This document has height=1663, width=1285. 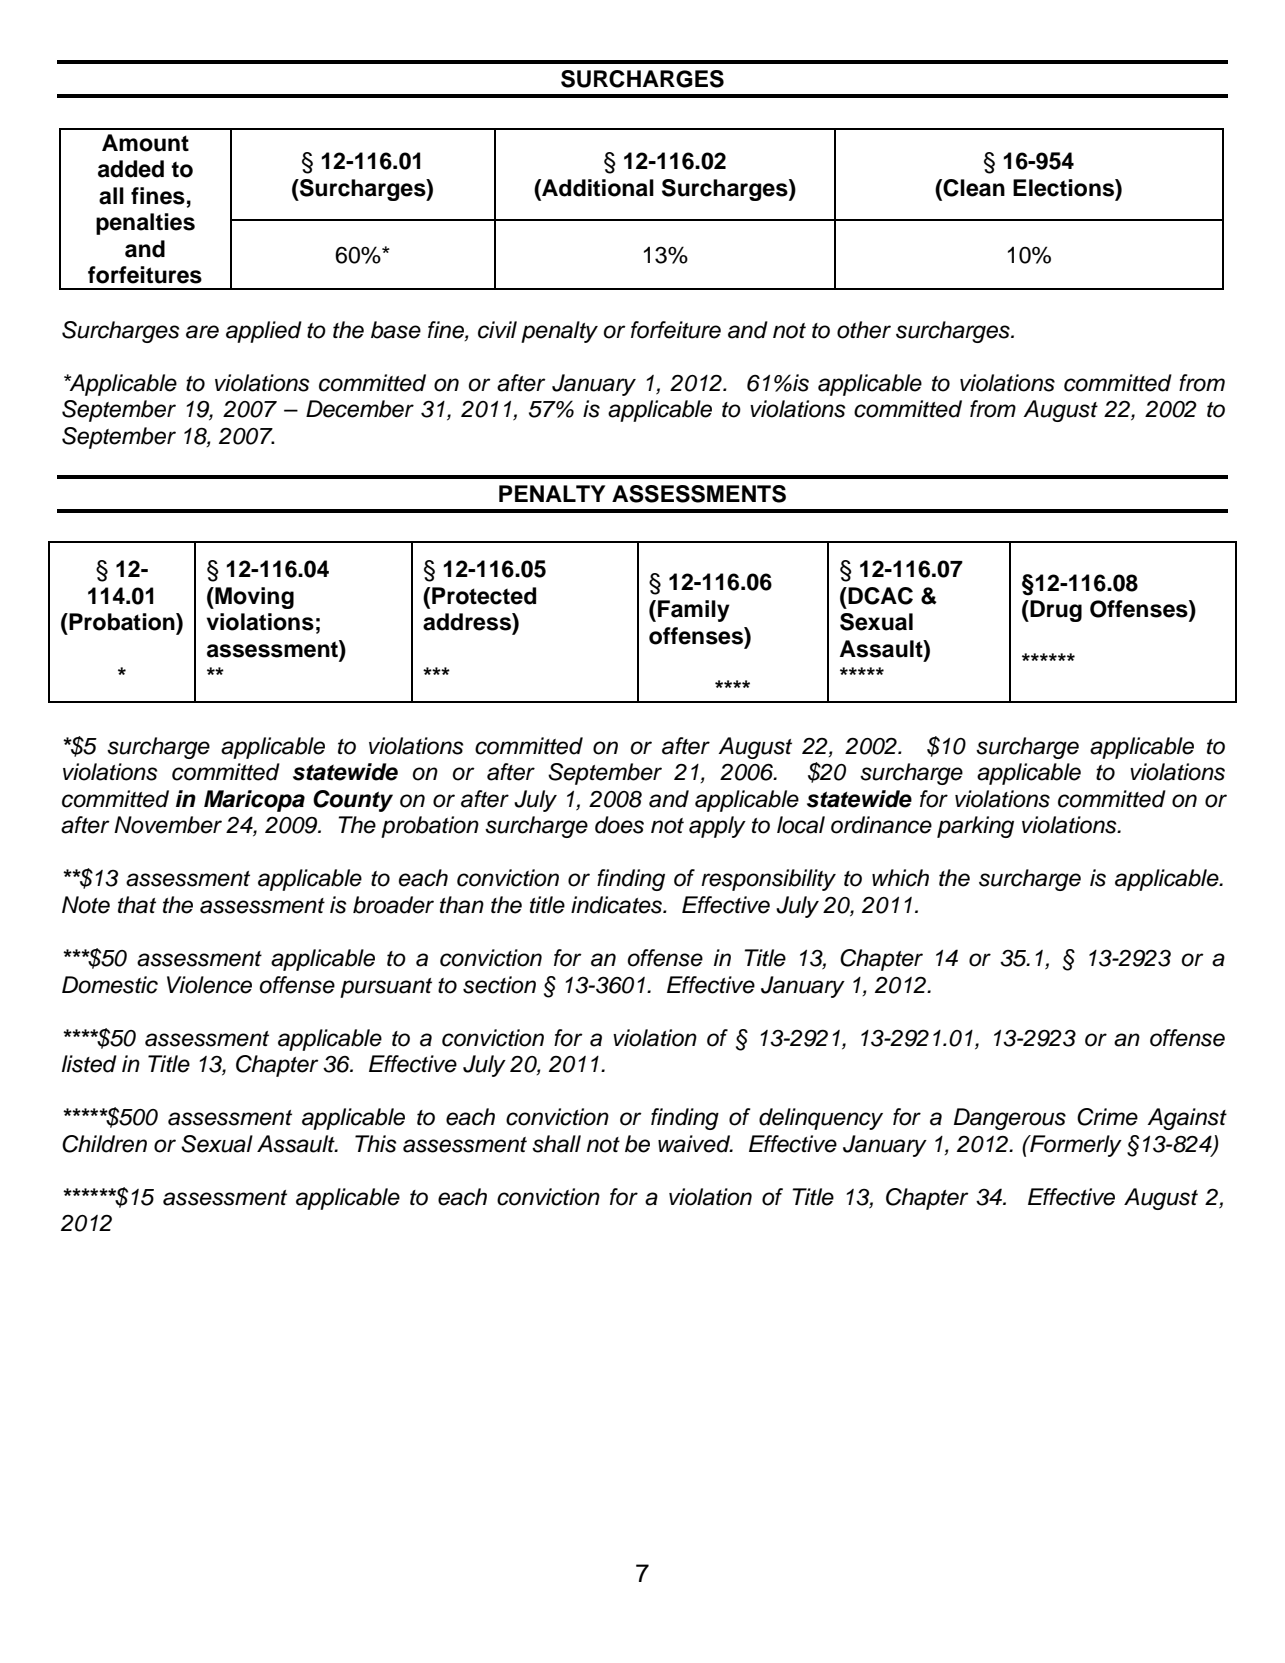 What do you see at coordinates (695, 1144) in the document?
I see `waived` at bounding box center [695, 1144].
